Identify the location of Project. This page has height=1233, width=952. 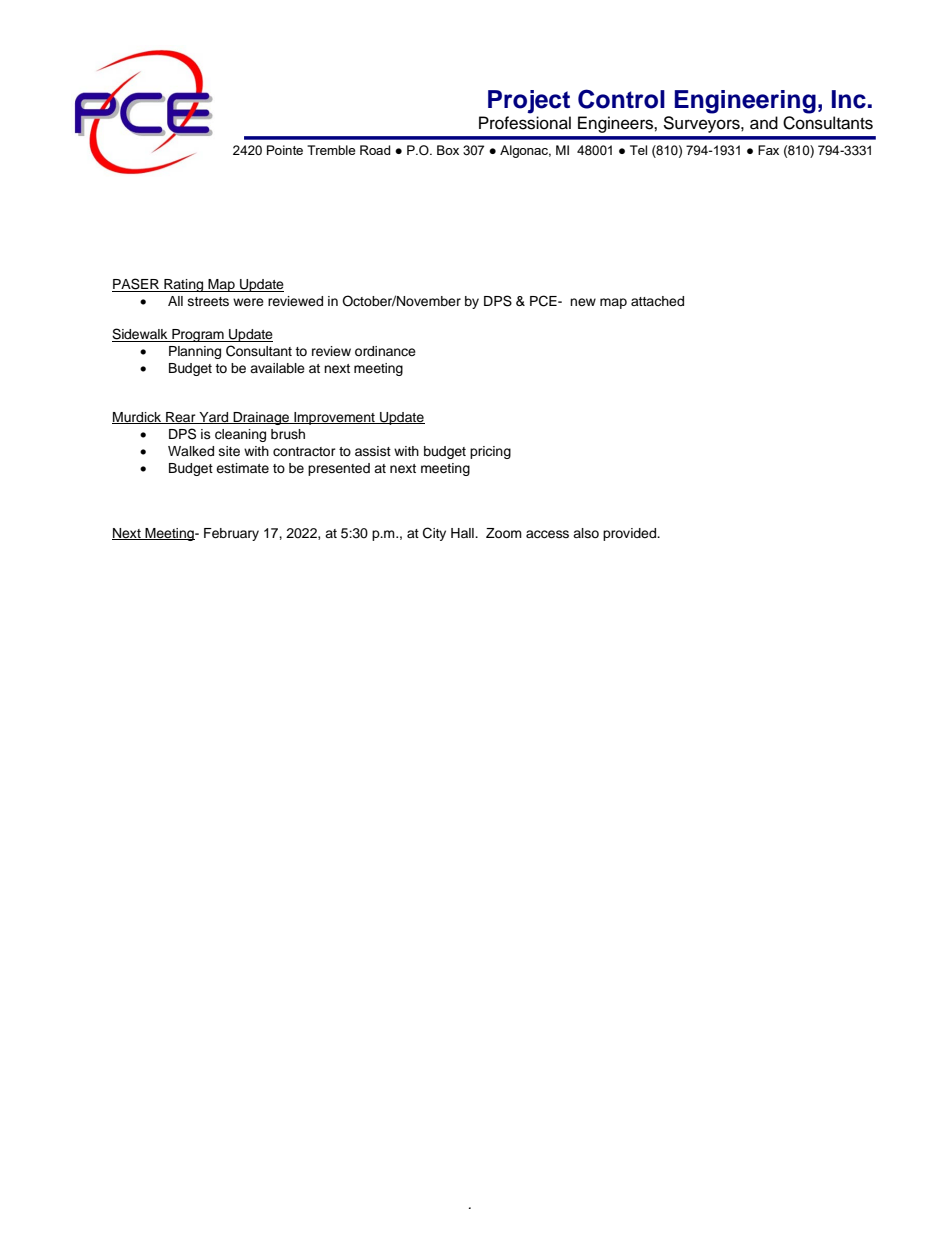
(529, 102).
